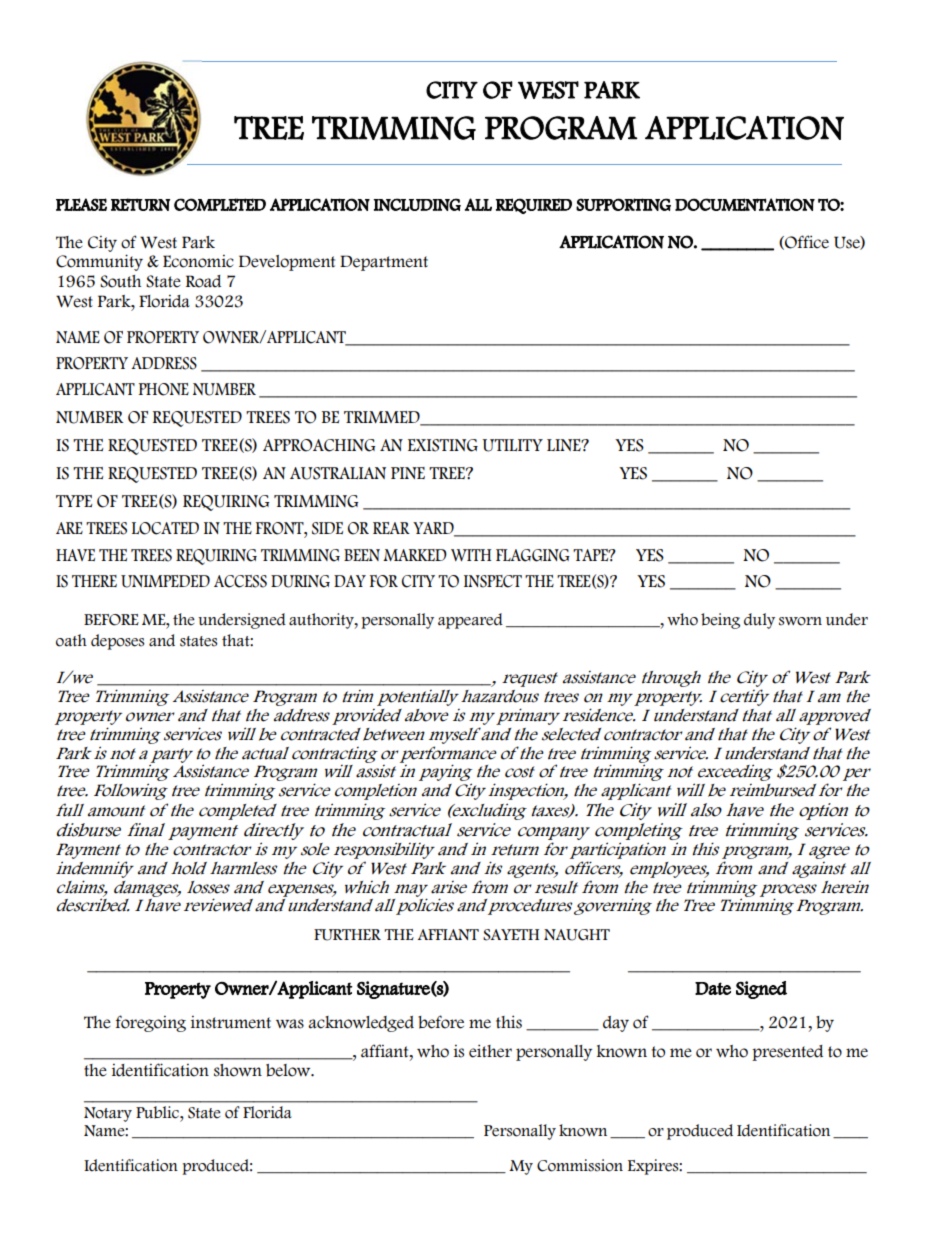 Image resolution: width=952 pixels, height=1233 pixels. What do you see at coordinates (164, 389) in the screenshot?
I see `PHONE` at bounding box center [164, 389].
